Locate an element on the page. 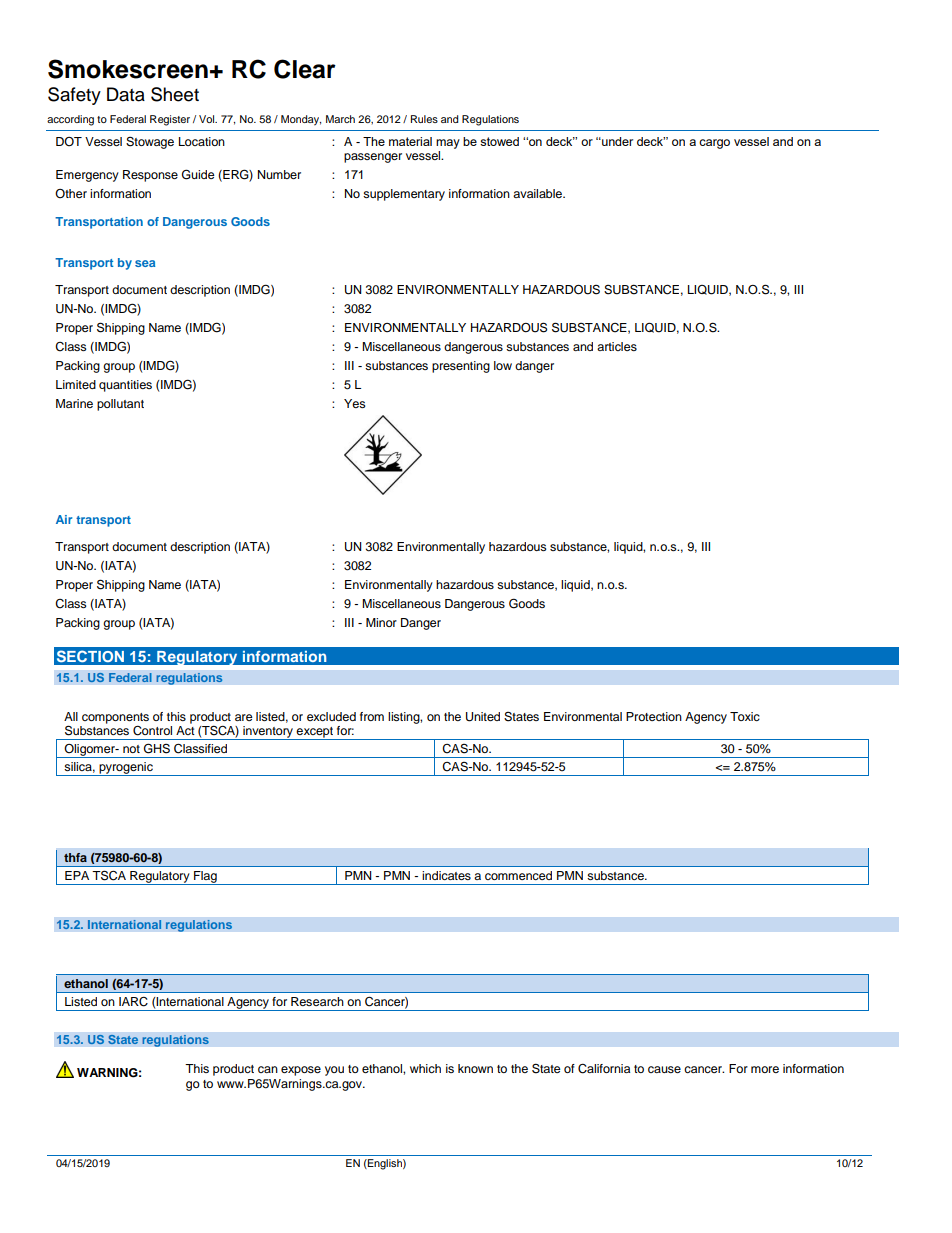 The width and height of the page is (952, 1233). Data is located at coordinates (126, 94).
